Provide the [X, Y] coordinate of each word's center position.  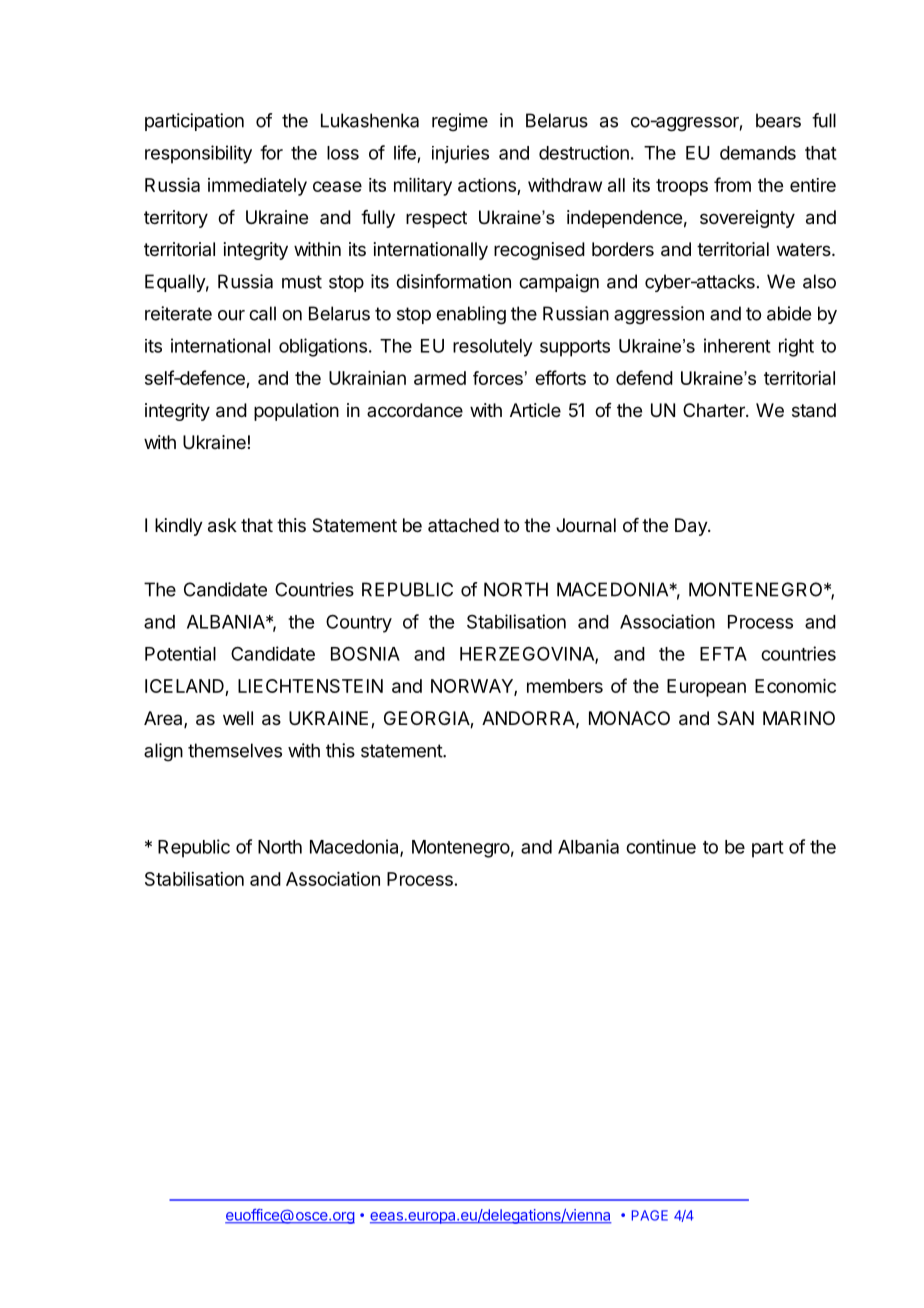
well [238, 718]
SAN [735, 718]
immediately [257, 187]
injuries [460, 154]
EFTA [723, 654]
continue [661, 846]
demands [758, 153]
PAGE [650, 1215]
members [565, 686]
